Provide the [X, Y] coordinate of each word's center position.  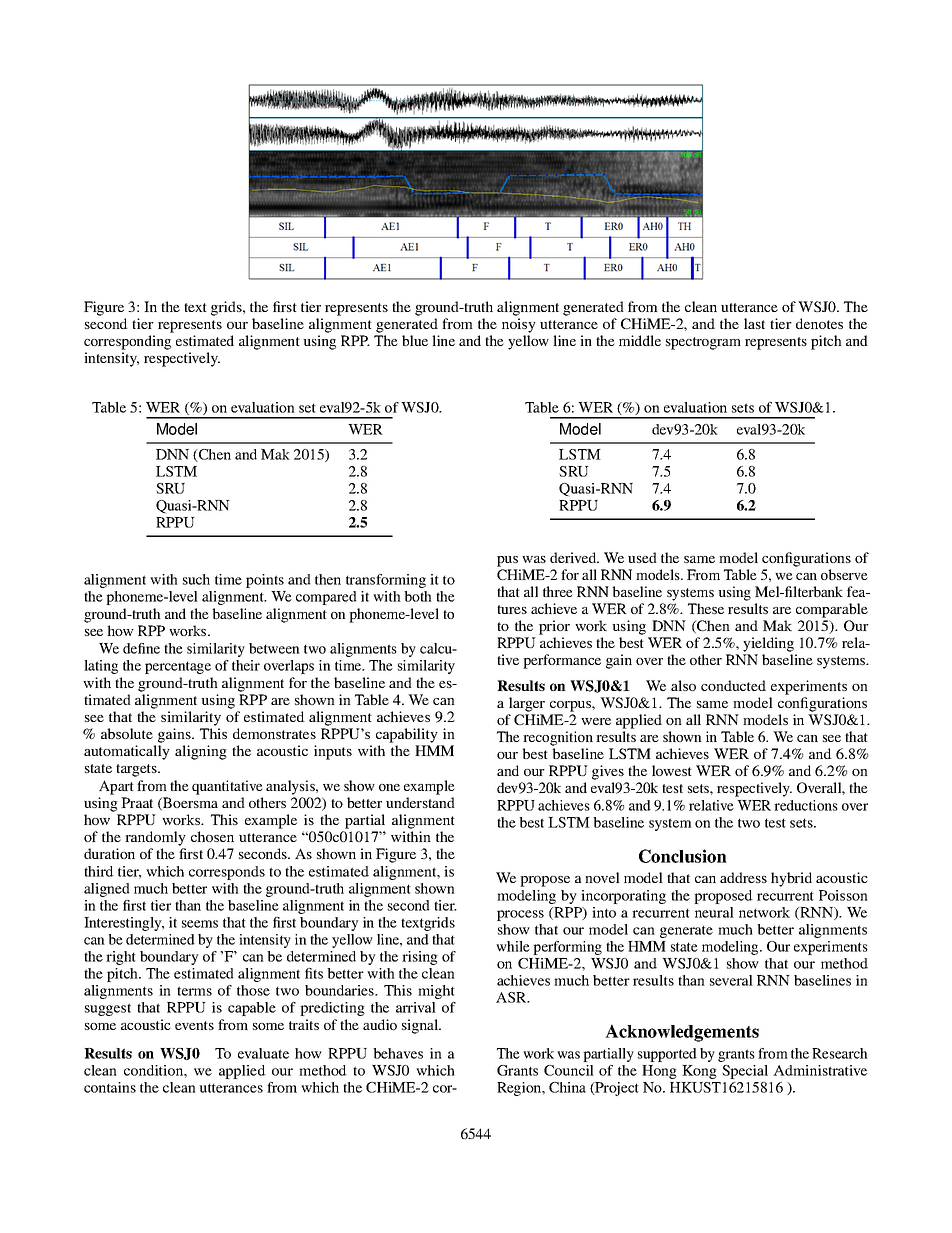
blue [415, 340]
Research [840, 1053]
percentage [178, 667]
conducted [733, 685]
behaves [398, 1053]
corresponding [127, 342]
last [754, 323]
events [194, 1025]
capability [407, 735]
